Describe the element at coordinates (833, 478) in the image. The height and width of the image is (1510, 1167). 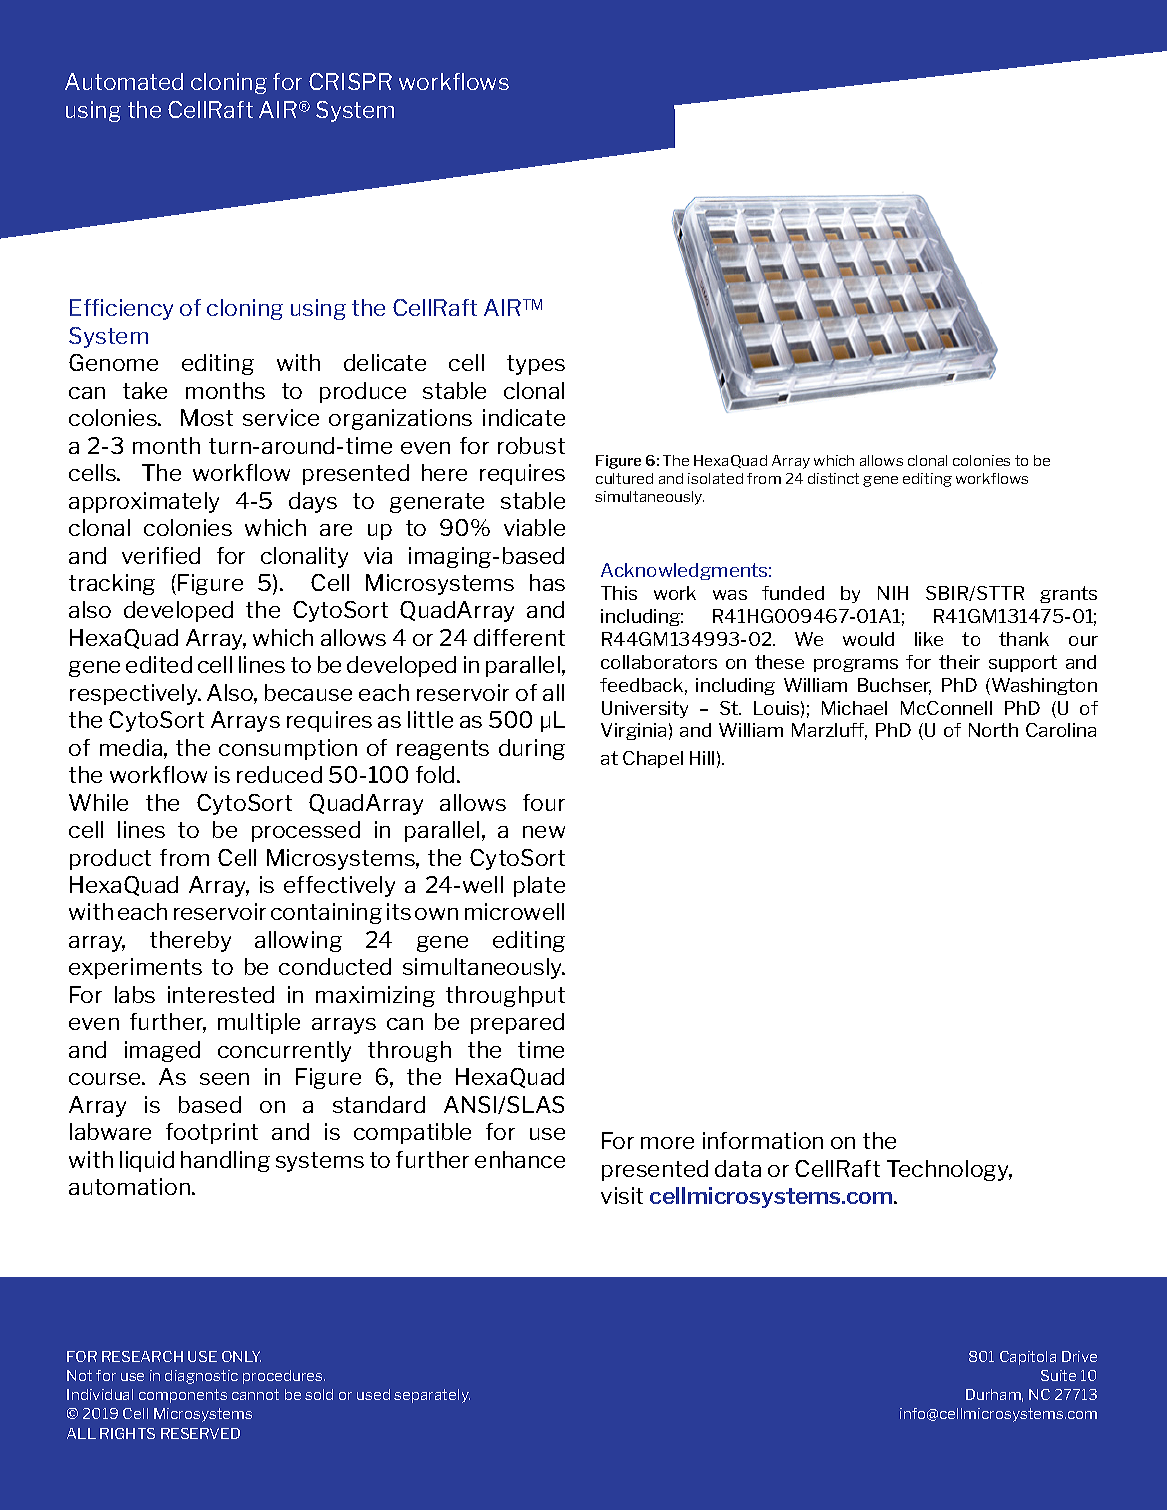
I see `distinct` at that location.
